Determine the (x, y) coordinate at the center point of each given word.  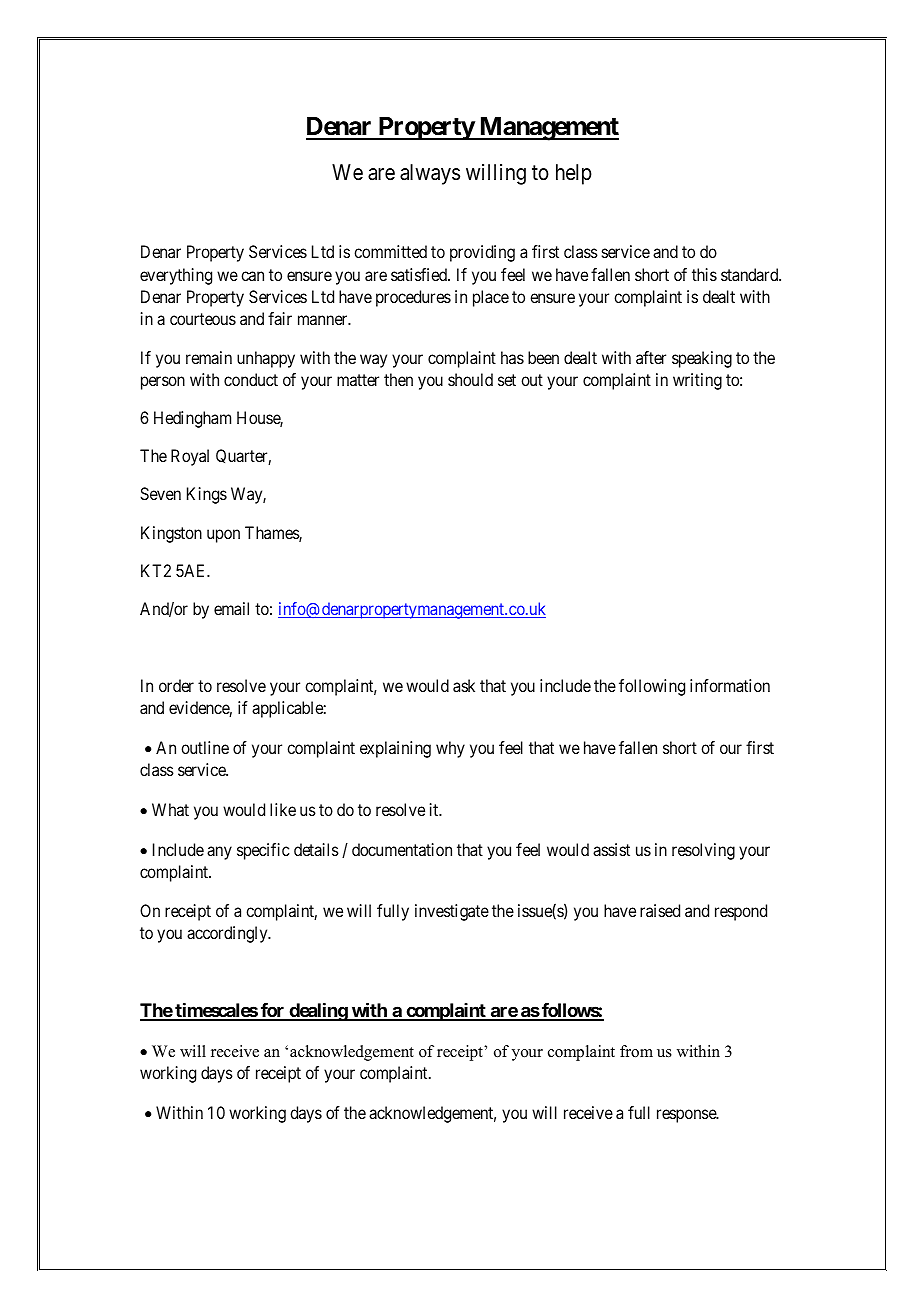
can (252, 276)
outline (205, 747)
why (450, 749)
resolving (703, 851)
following (652, 687)
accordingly (228, 934)
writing (697, 381)
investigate (452, 912)
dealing (318, 1012)
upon (223, 536)
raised (660, 910)
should (470, 379)
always (430, 174)
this (704, 274)
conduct (251, 379)
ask (464, 685)
